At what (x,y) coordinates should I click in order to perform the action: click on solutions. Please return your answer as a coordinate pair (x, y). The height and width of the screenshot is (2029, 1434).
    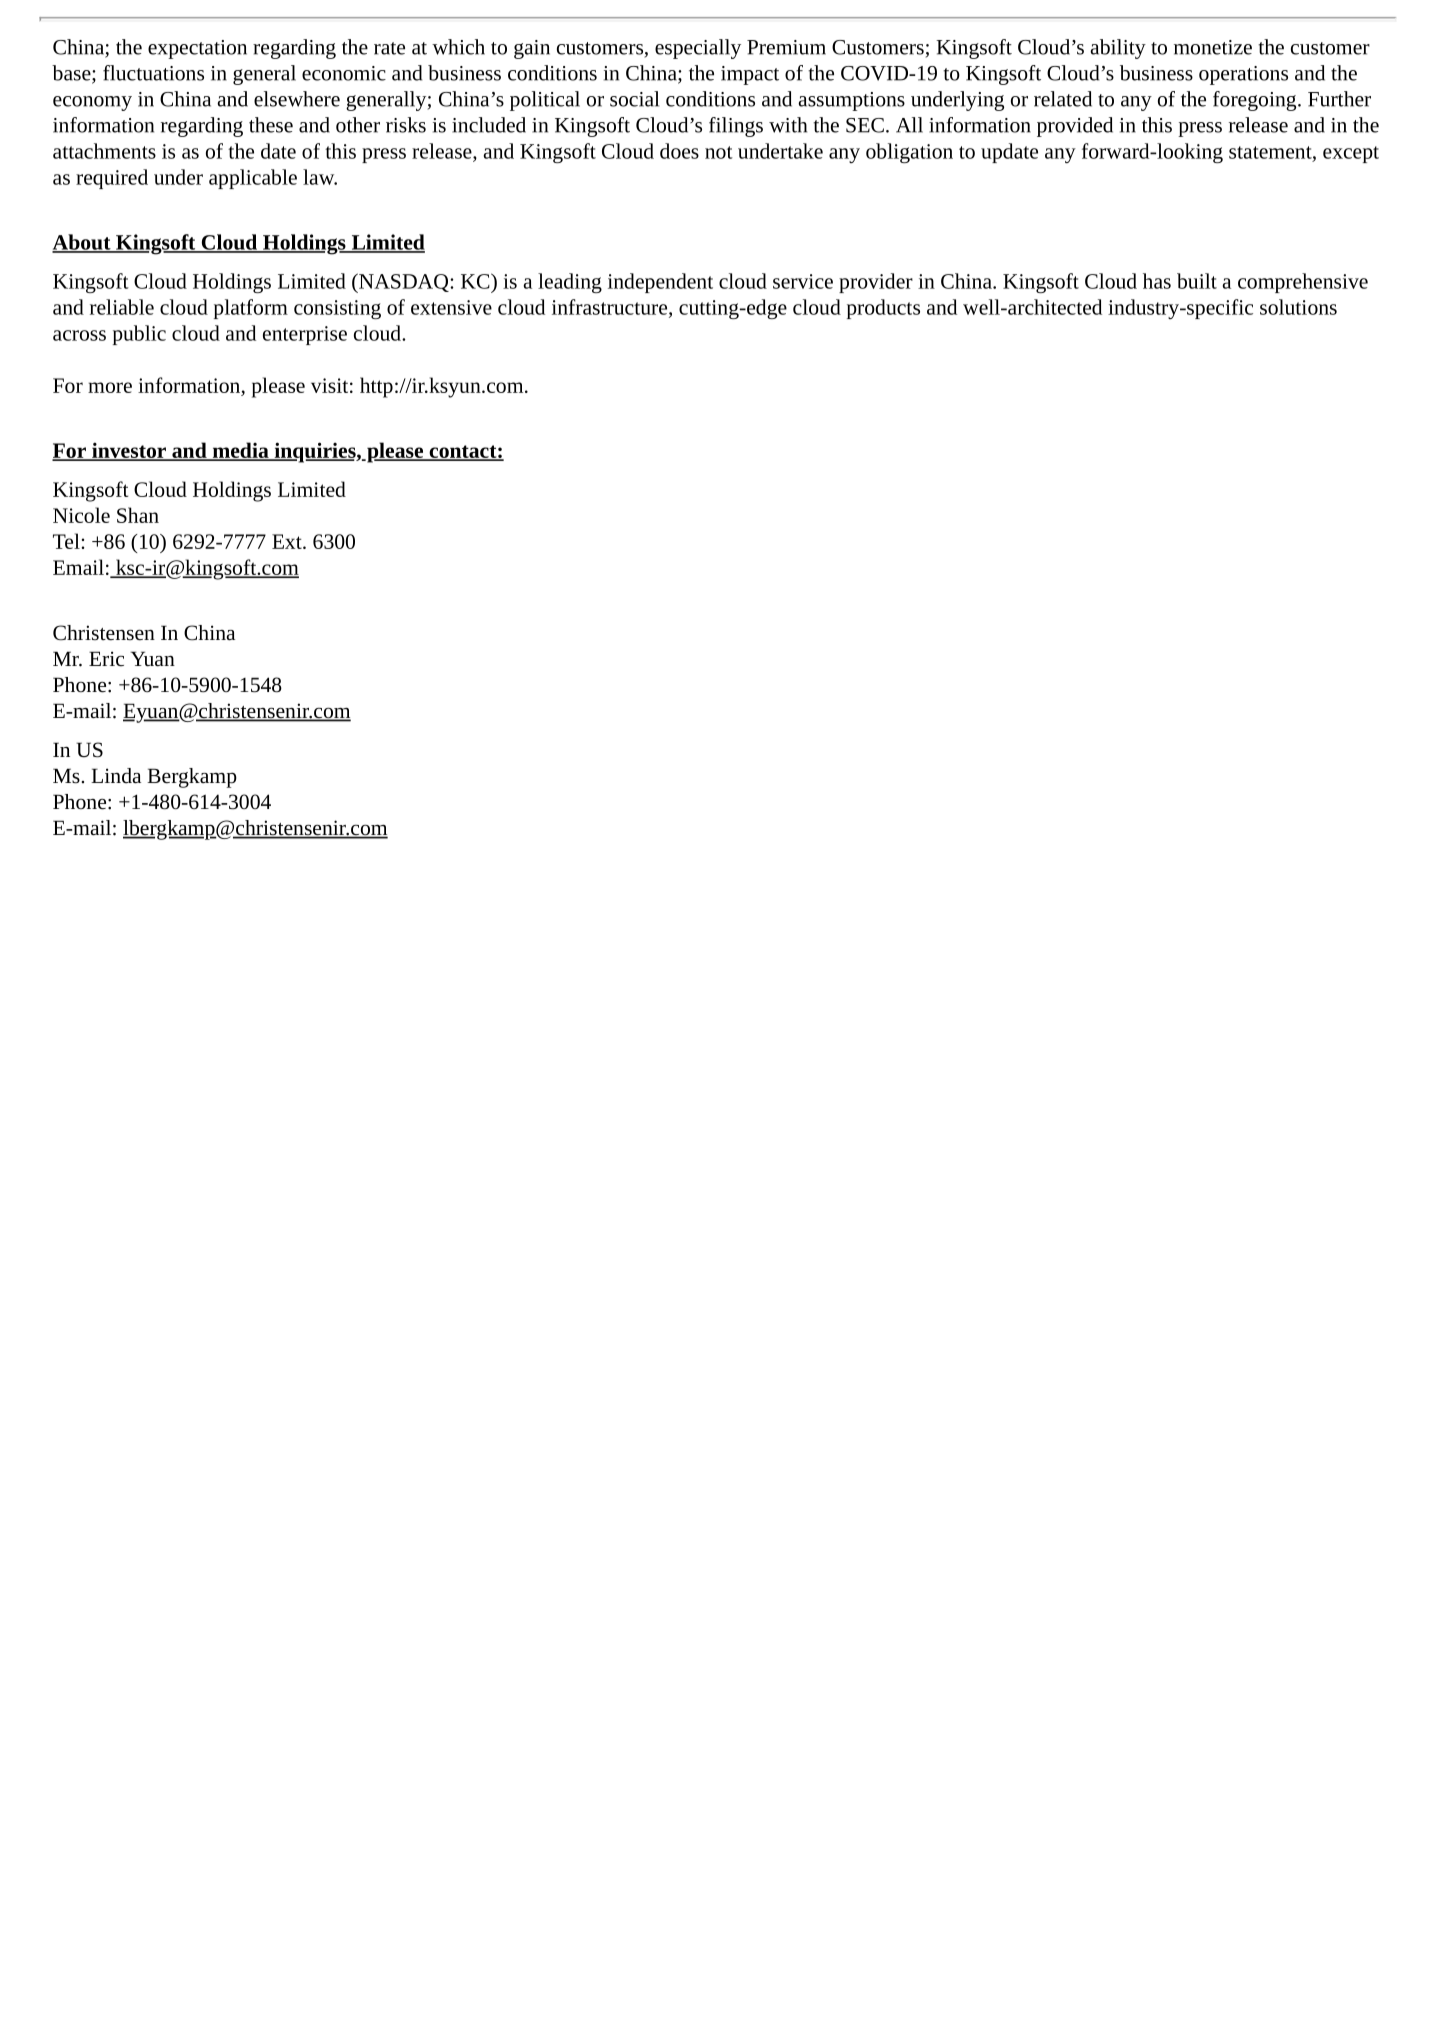
    Looking at the image, I should click on (1298, 307).
